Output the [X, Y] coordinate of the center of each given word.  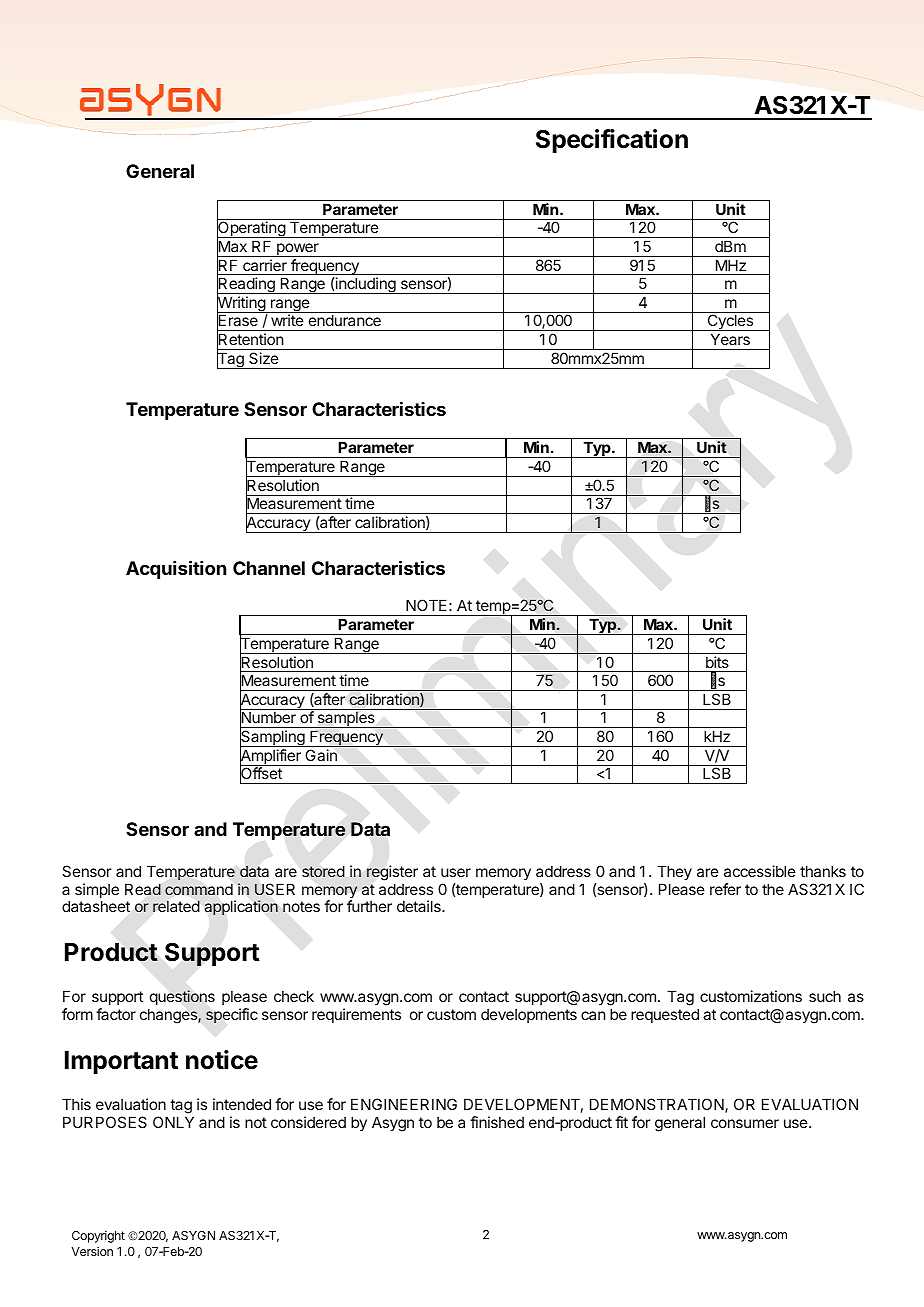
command [199, 890]
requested [665, 1015]
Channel [269, 568]
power [298, 250]
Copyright [98, 1236]
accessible [760, 871]
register [392, 873]
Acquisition [176, 569]
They [674, 872]
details [420, 906]
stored [323, 871]
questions [182, 997]
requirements [356, 1015]
